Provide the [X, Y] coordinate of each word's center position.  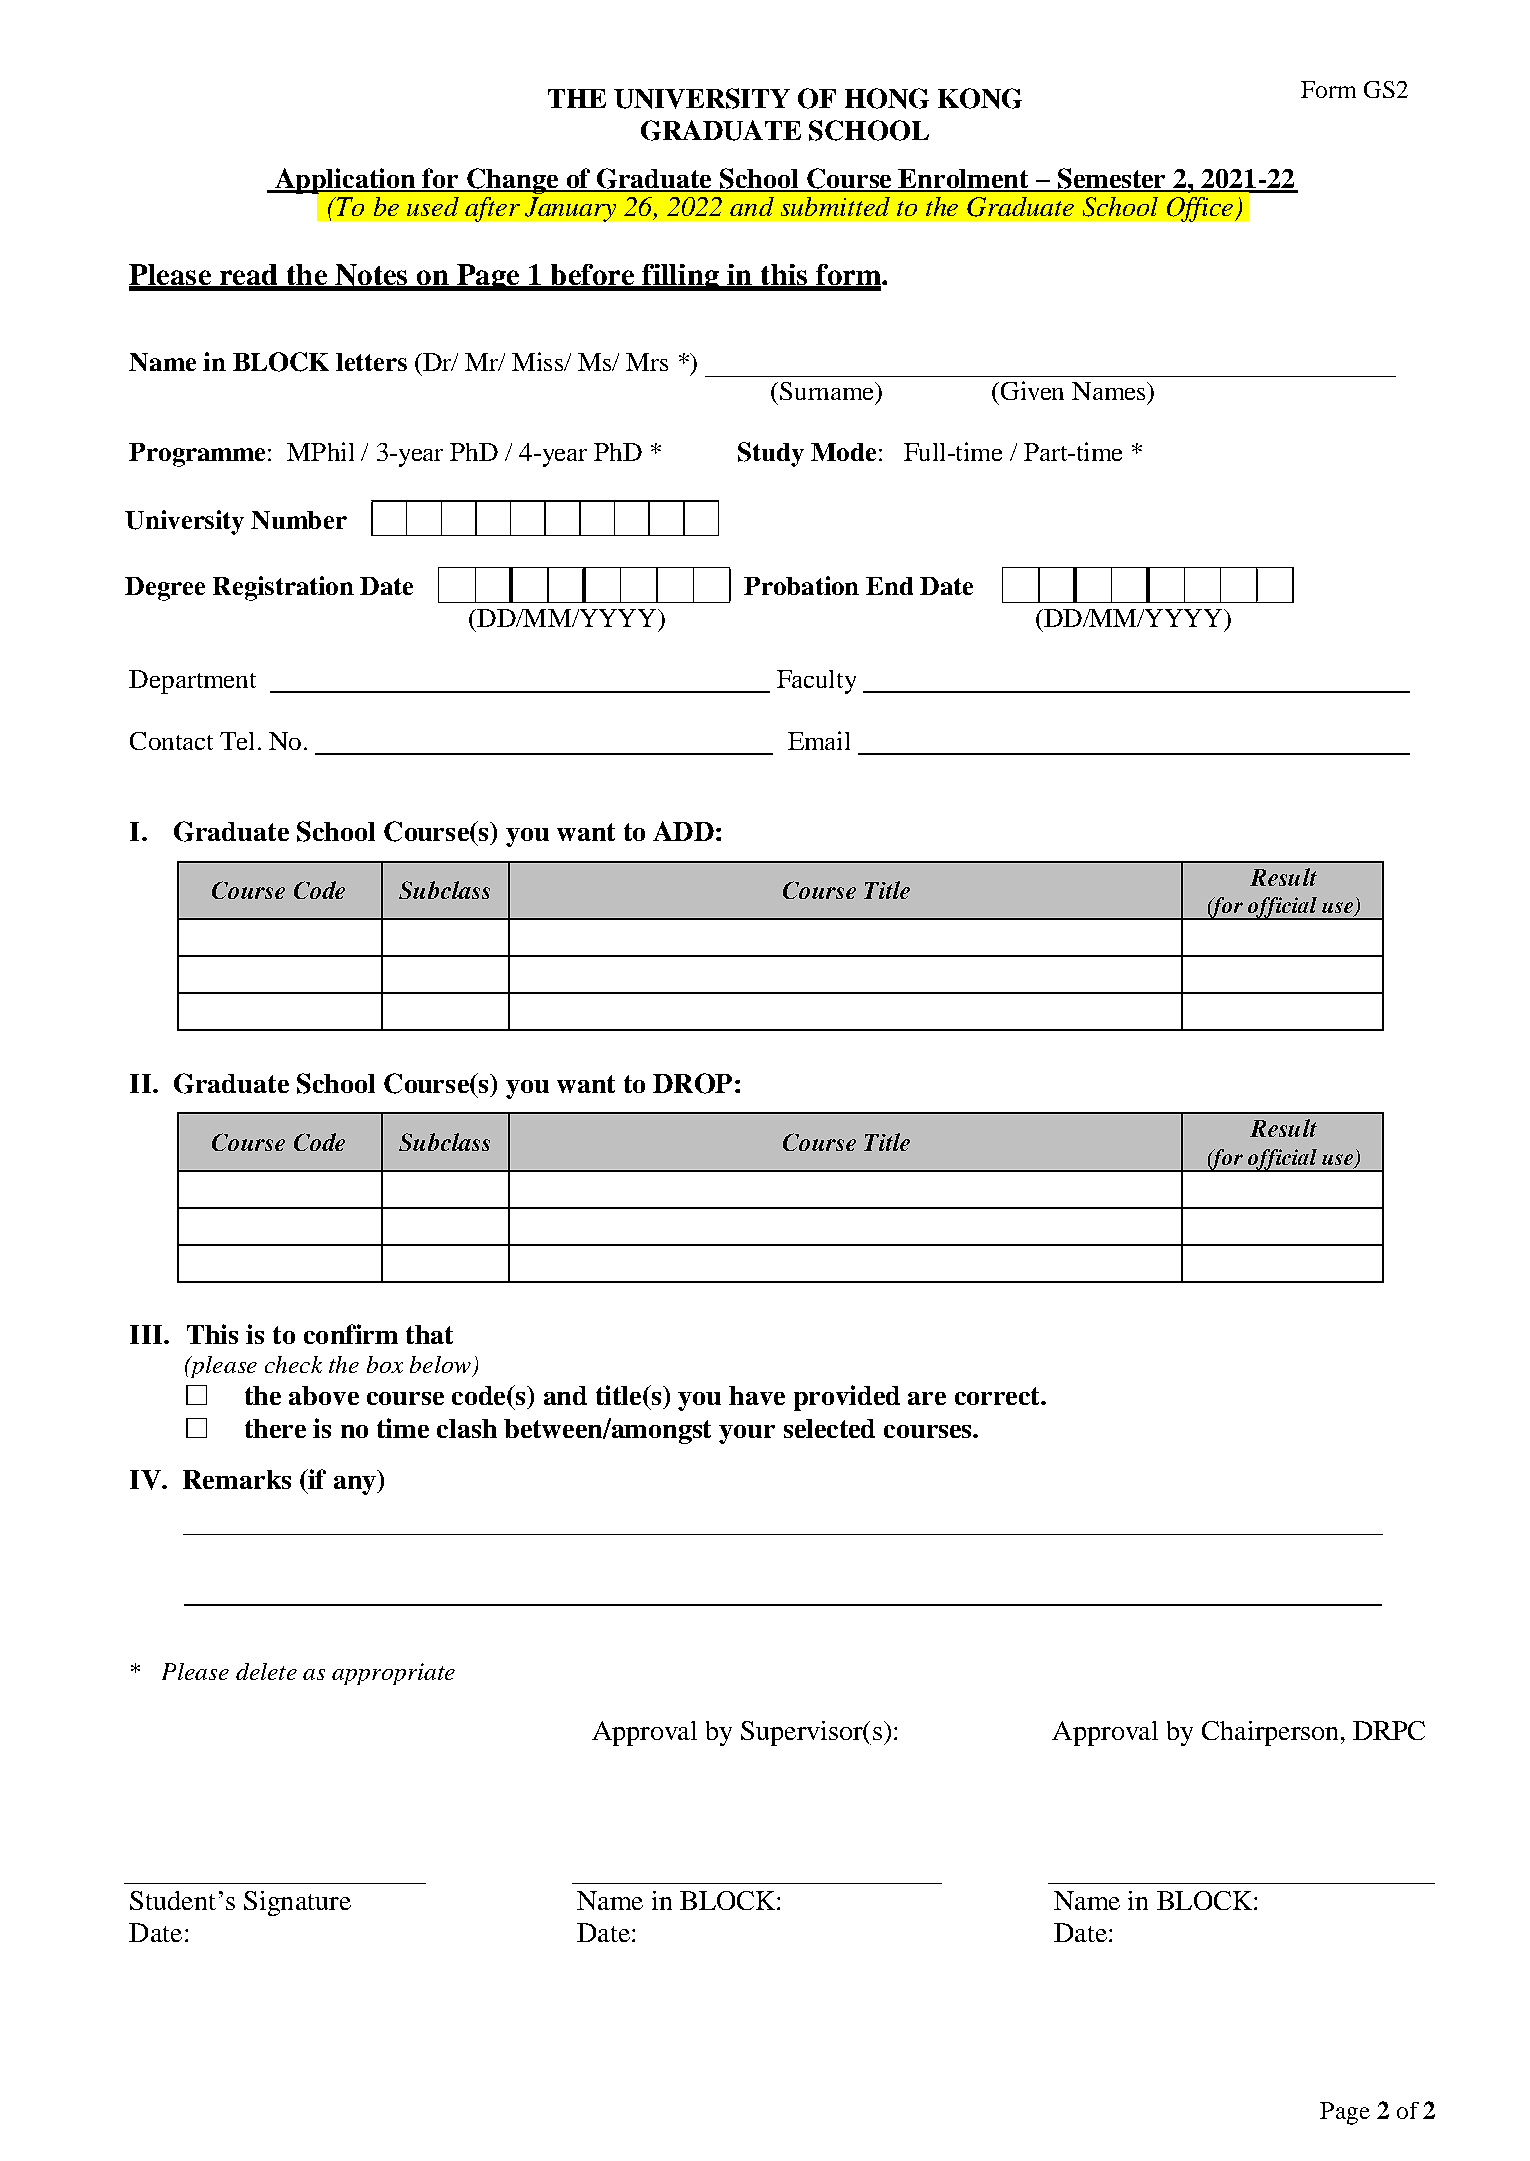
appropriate [393, 1674]
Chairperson [1270, 1733]
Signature [297, 1903]
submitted [835, 206]
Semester [1111, 179]
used [433, 206]
